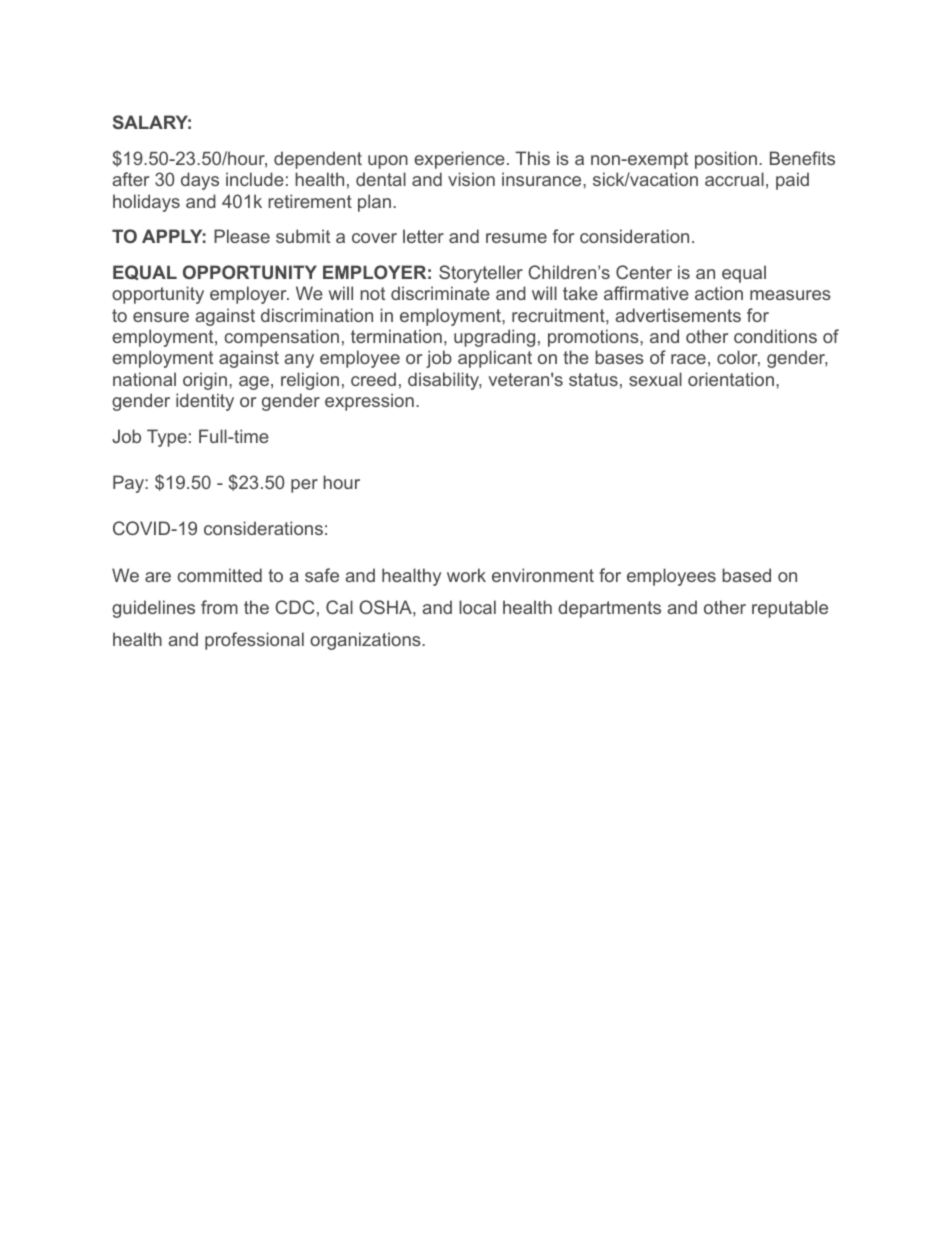  I want to click on orientation, so click(731, 379).
